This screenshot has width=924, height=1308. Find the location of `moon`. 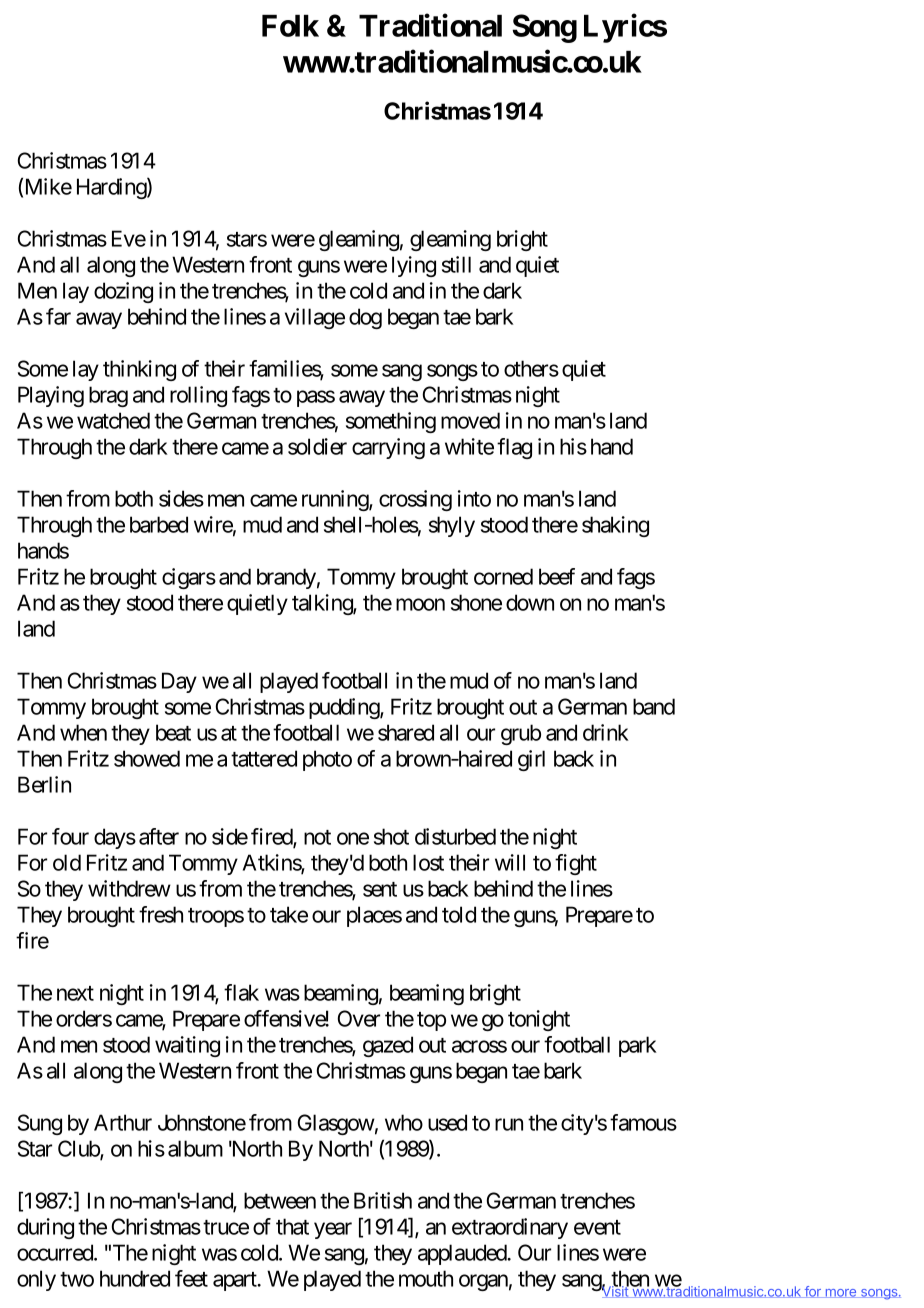

moon is located at coordinates (420, 604).
